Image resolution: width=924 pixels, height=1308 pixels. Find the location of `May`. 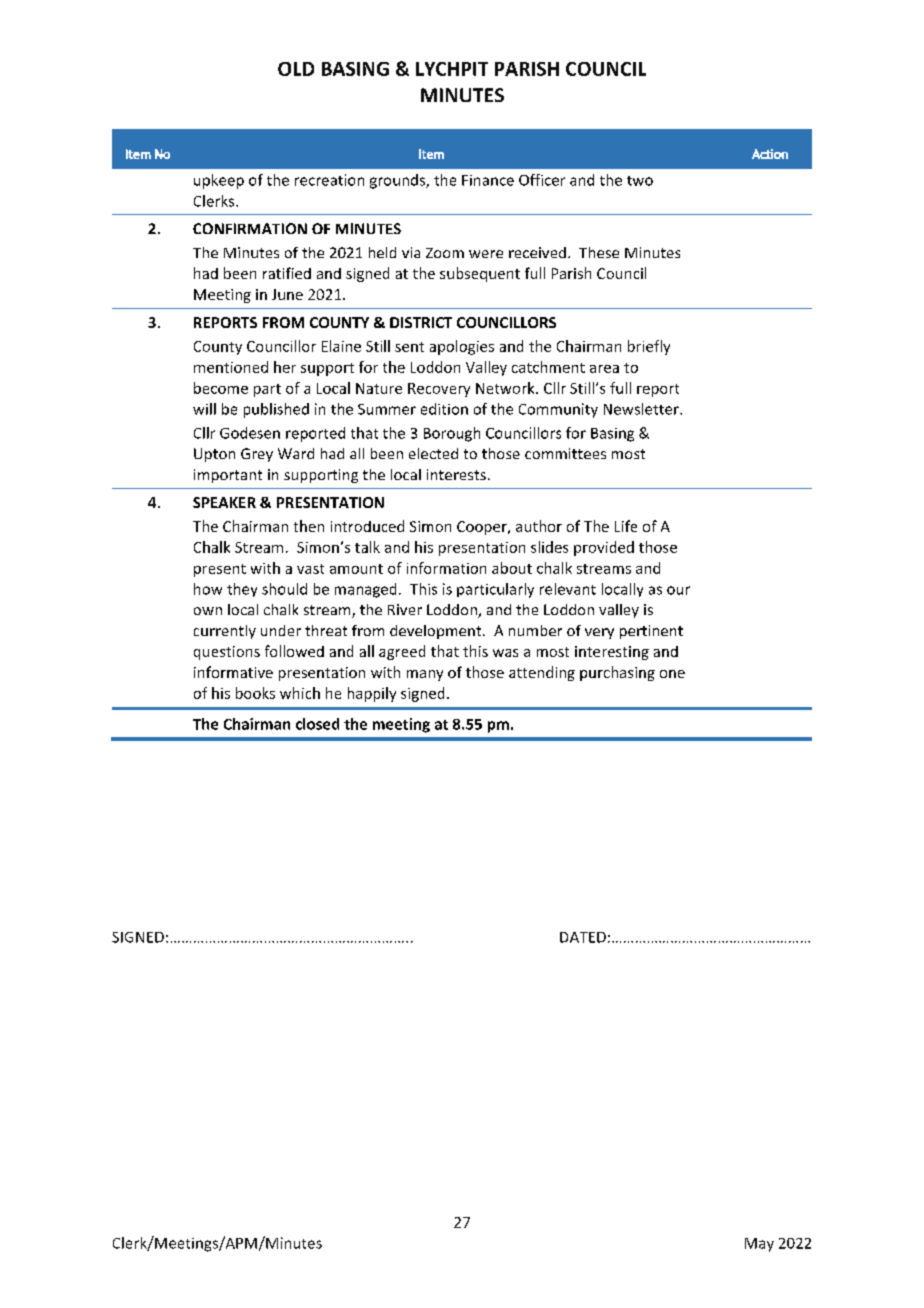

May is located at coordinates (759, 1245).
